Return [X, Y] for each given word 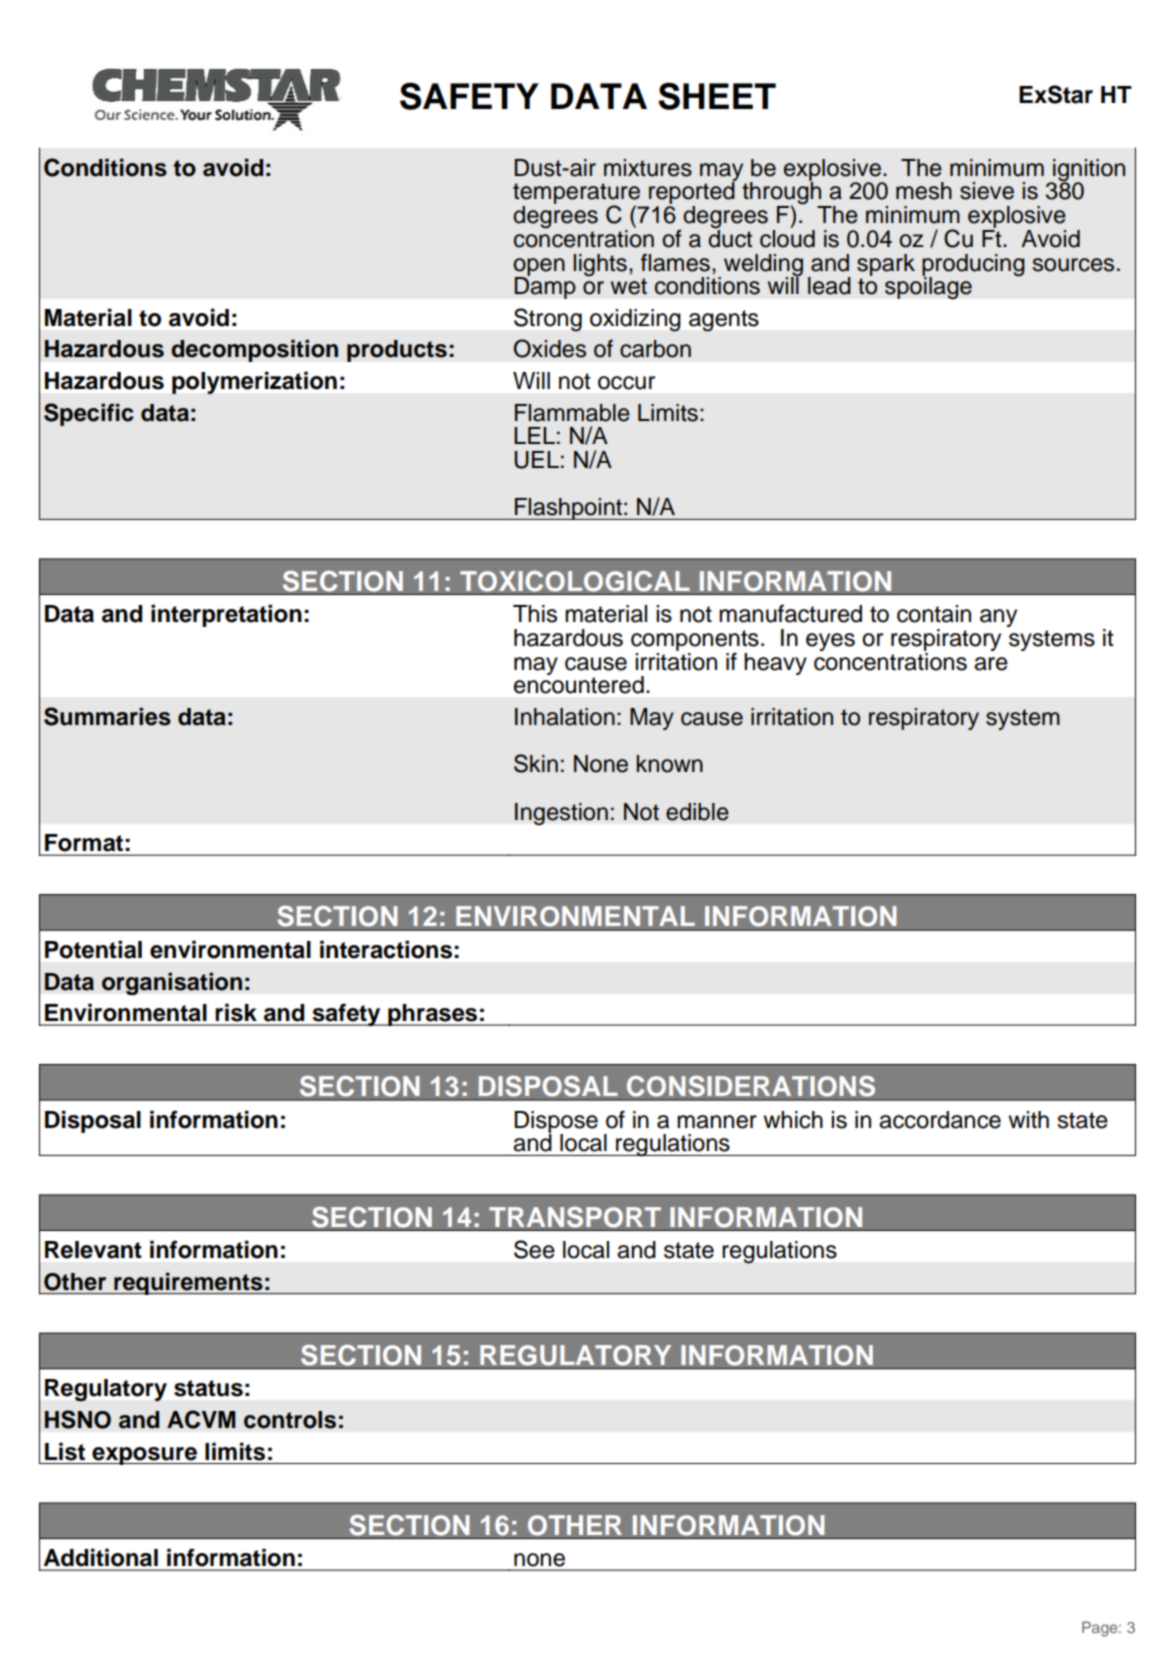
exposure [144, 1456]
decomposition [254, 350]
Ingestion [561, 814]
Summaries [107, 716]
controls [290, 1420]
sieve [987, 191]
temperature [577, 195]
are [991, 664]
